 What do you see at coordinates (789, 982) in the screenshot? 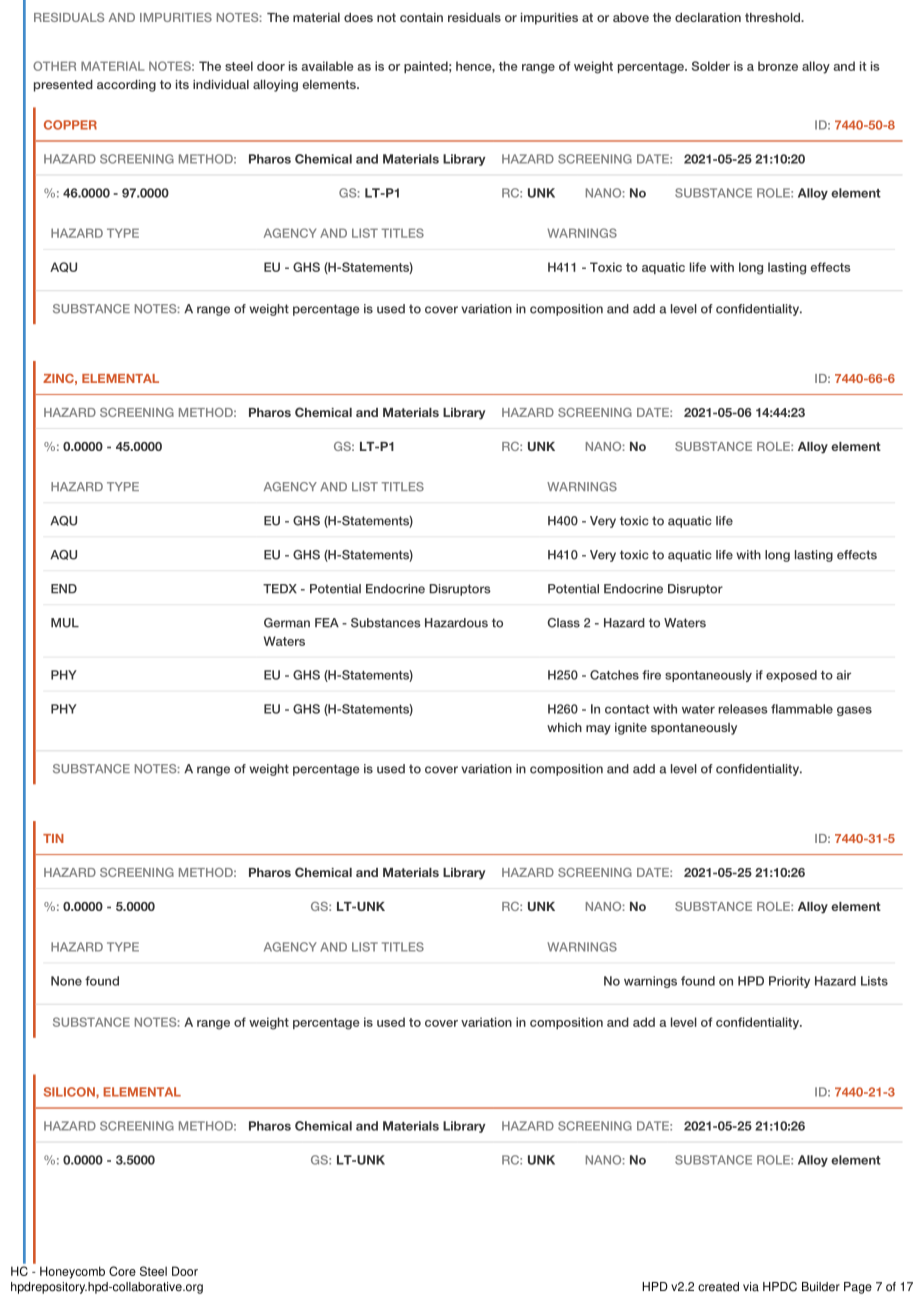
I see `Priority` at bounding box center [789, 982].
